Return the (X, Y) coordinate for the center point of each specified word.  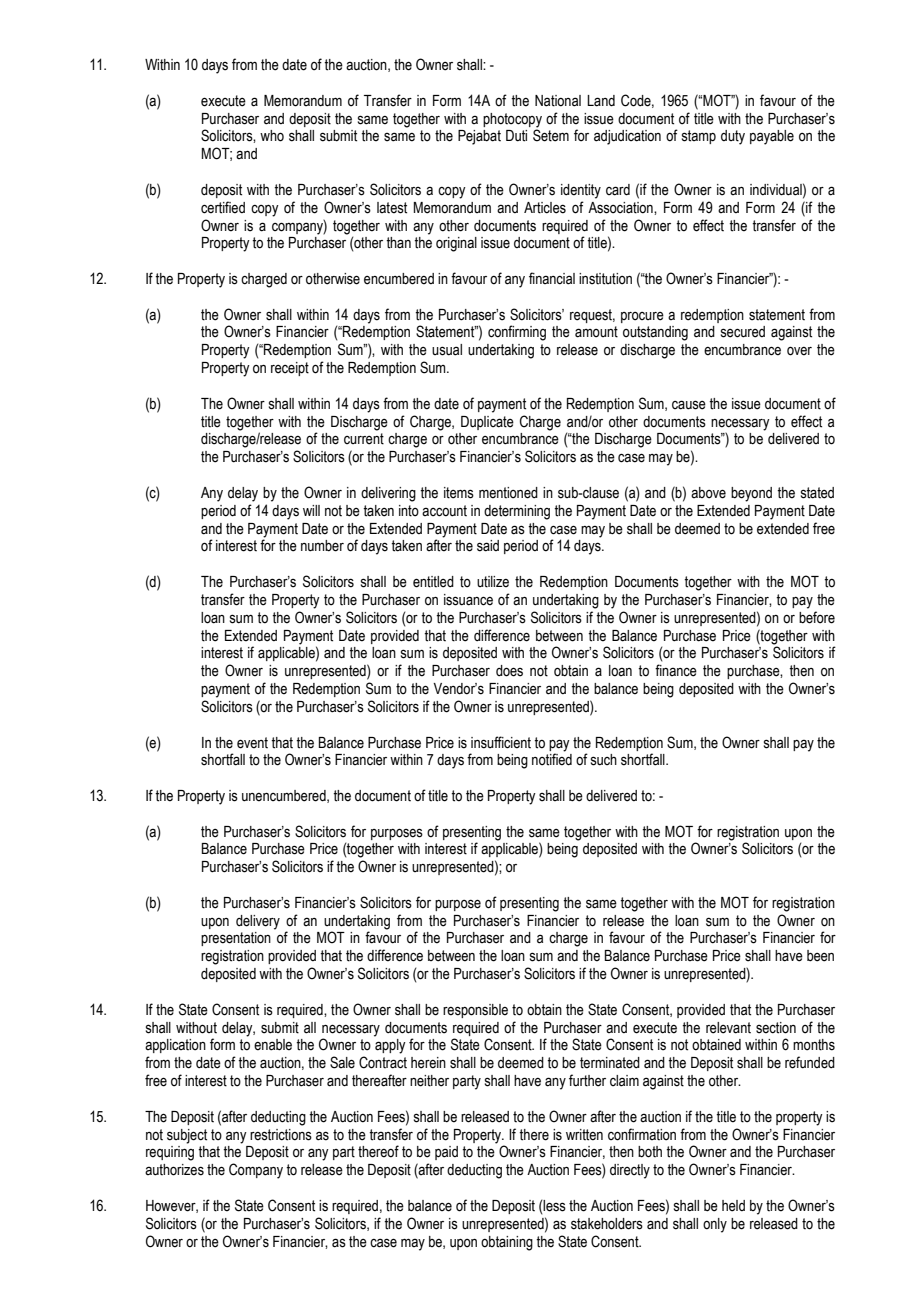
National (558, 101)
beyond (751, 494)
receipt (290, 369)
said (488, 546)
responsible (475, 1011)
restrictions (281, 1135)
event (252, 743)
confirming (517, 333)
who (272, 136)
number (322, 546)
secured (743, 332)
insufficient (501, 742)
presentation (236, 939)
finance (676, 670)
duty (733, 137)
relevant (728, 1028)
